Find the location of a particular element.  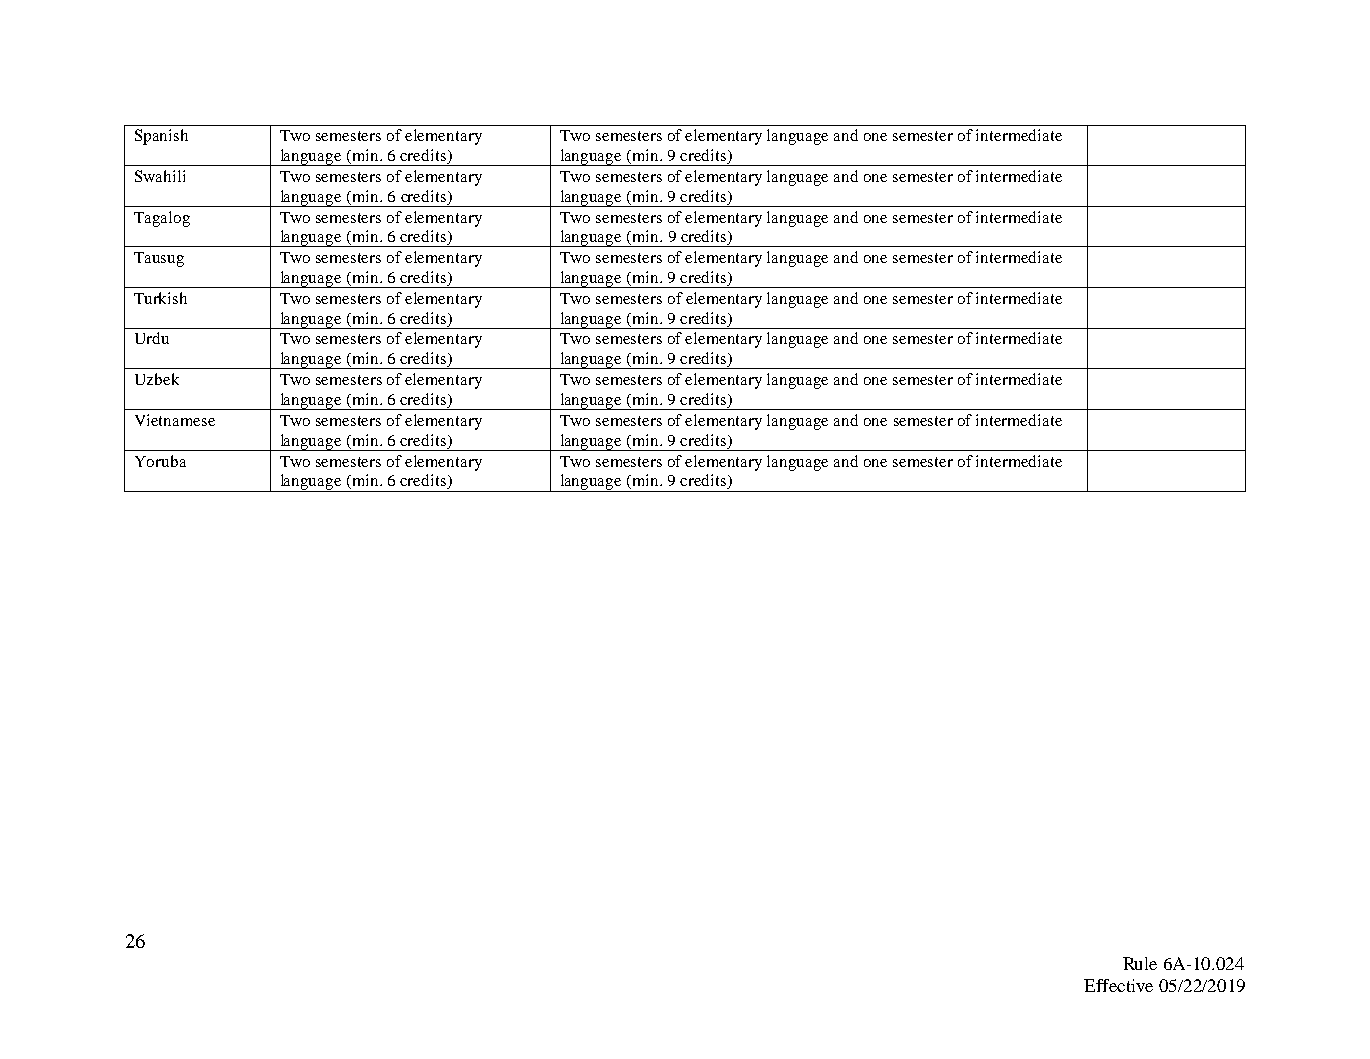

Tagalog is located at coordinates (162, 219).
